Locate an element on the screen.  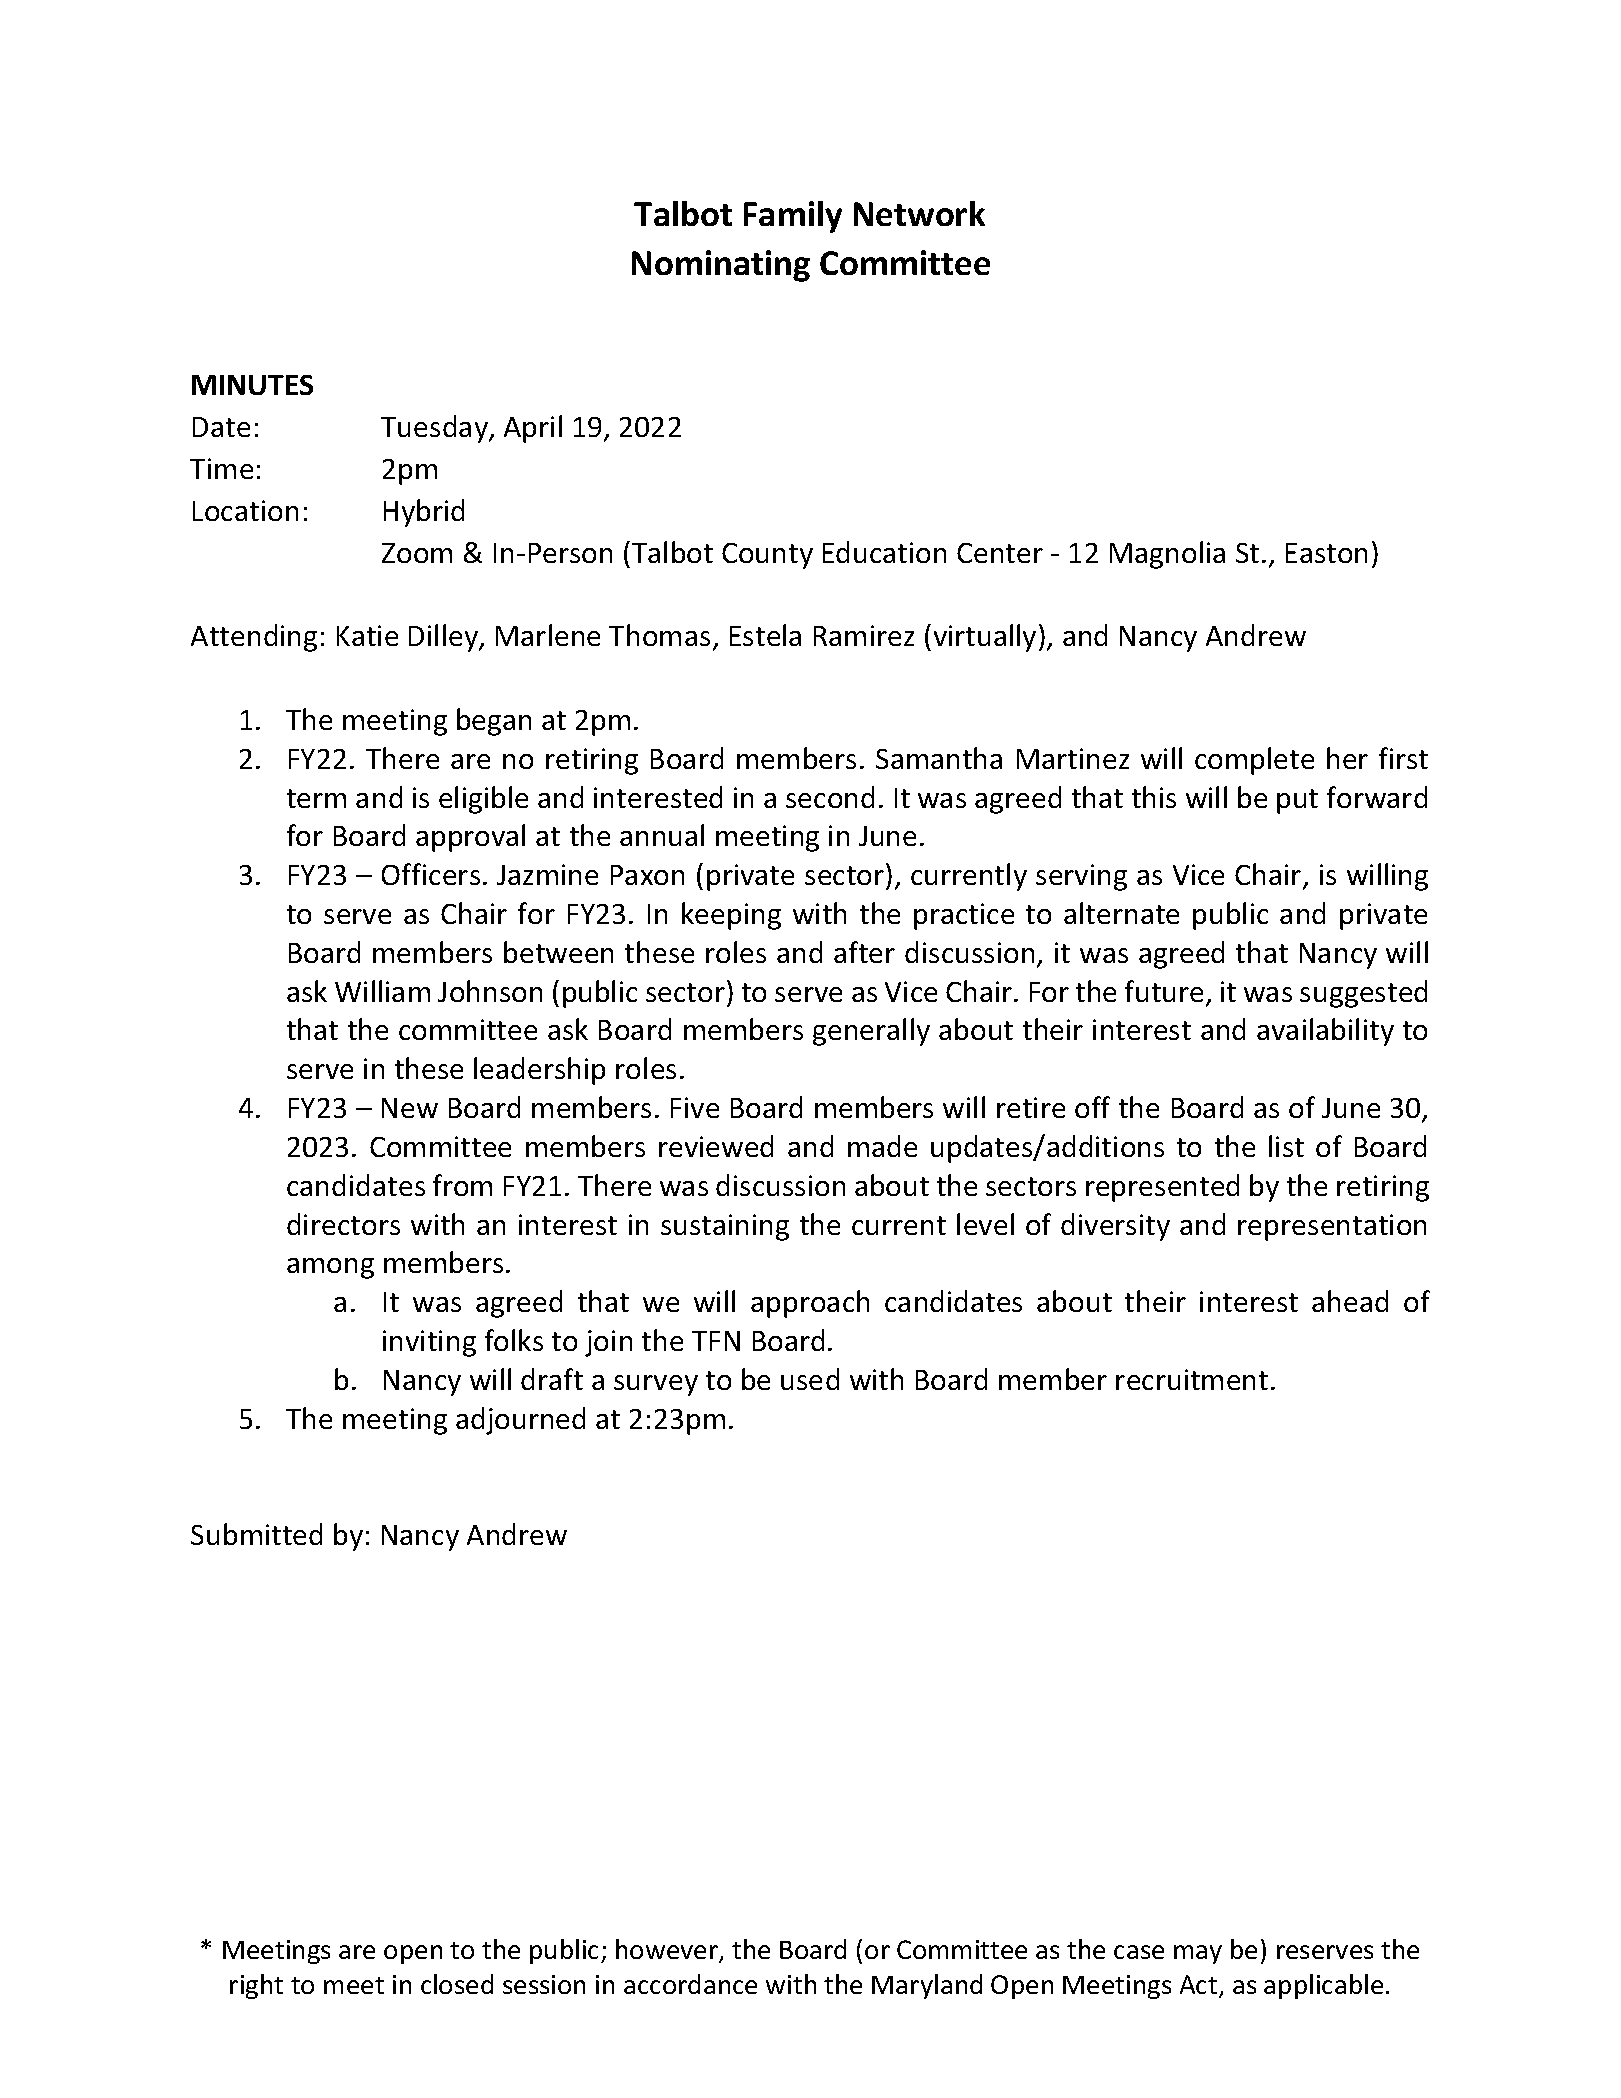
may is located at coordinates (1198, 1954).
